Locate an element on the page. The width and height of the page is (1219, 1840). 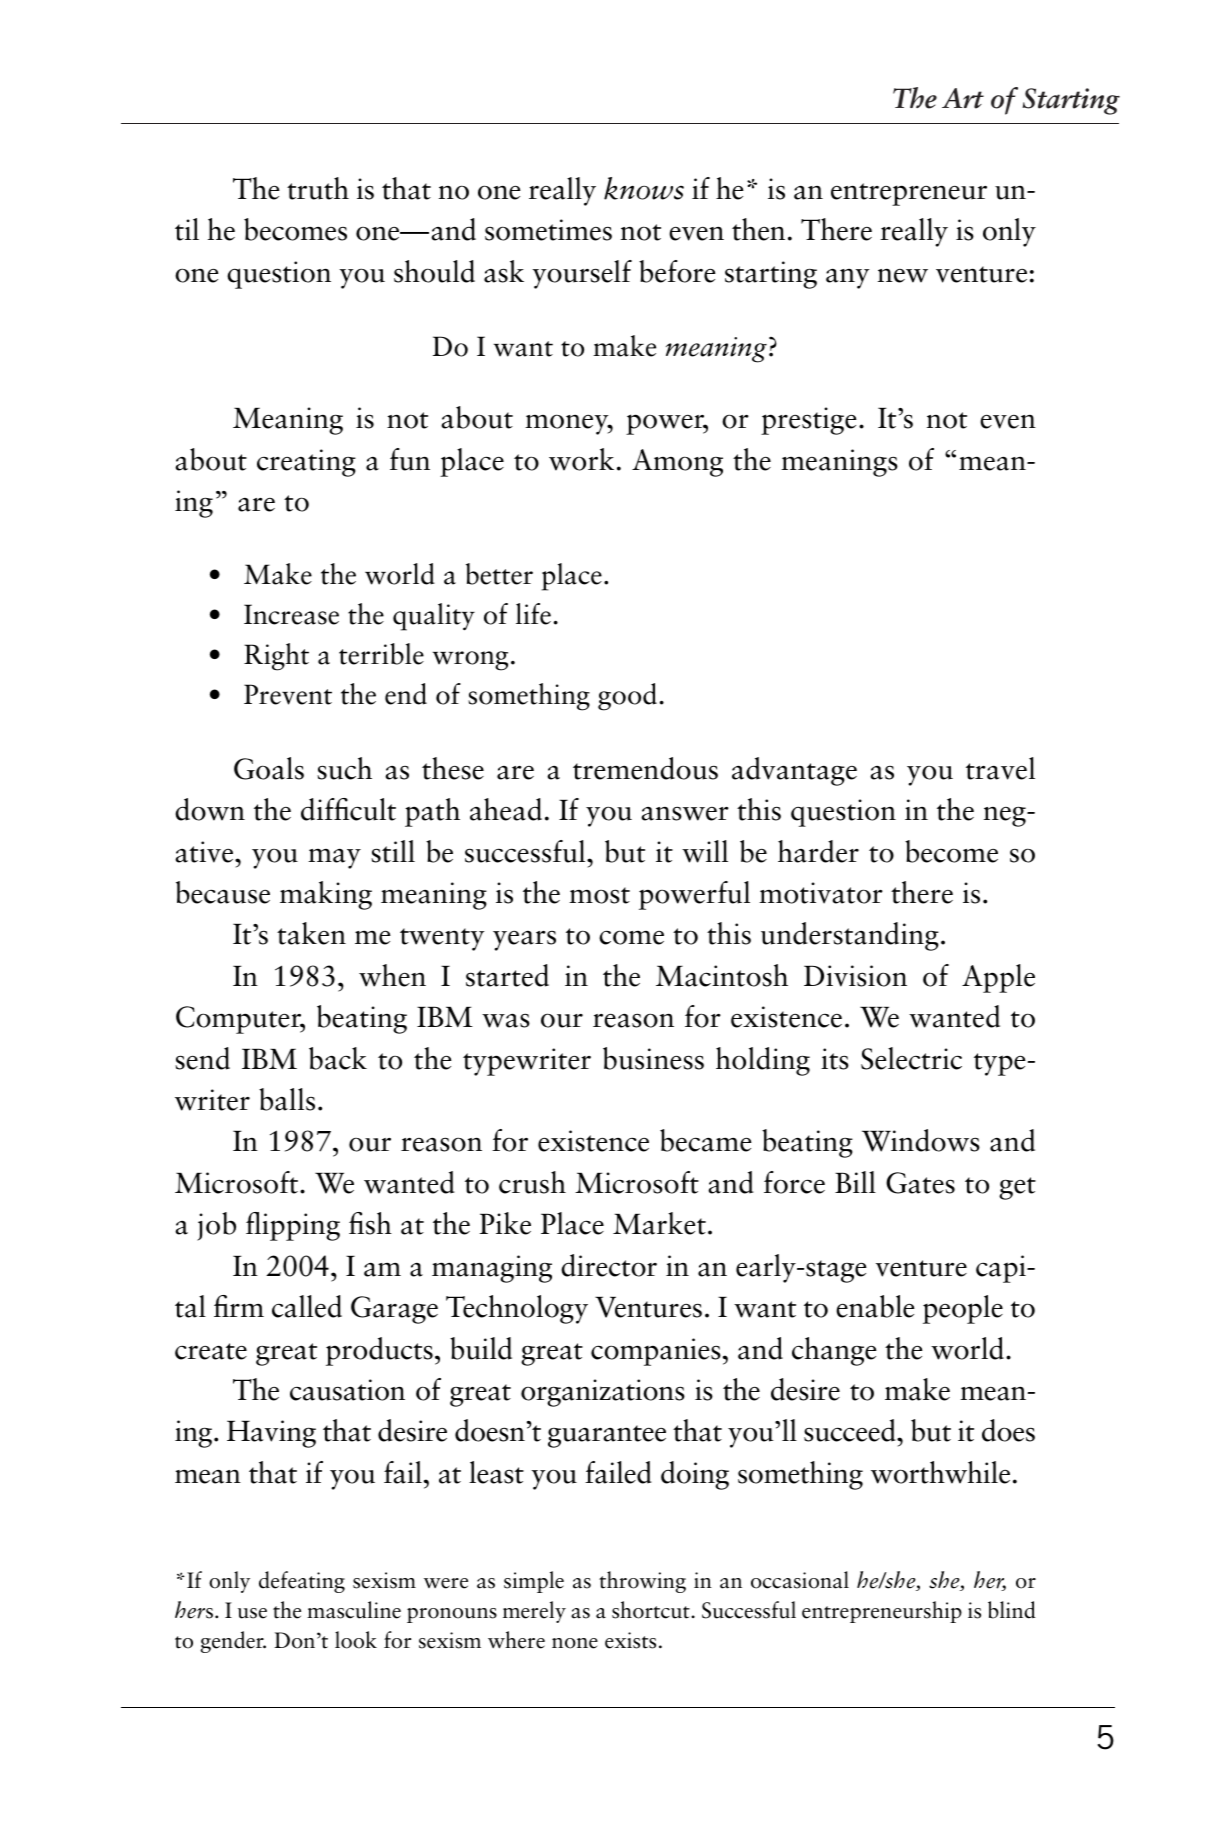
yourself is located at coordinates (582, 274).
